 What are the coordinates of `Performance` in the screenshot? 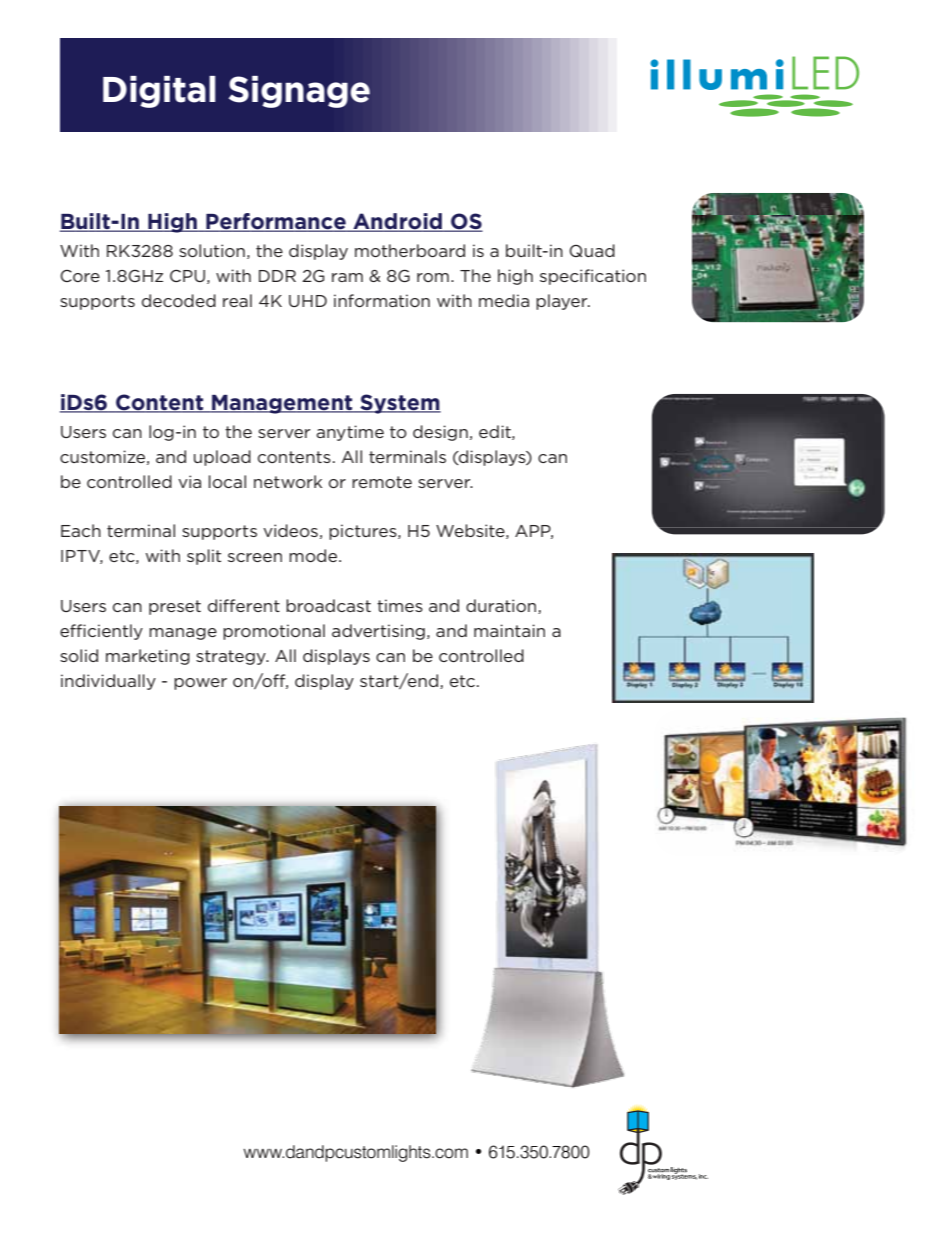 It's located at (276, 222).
